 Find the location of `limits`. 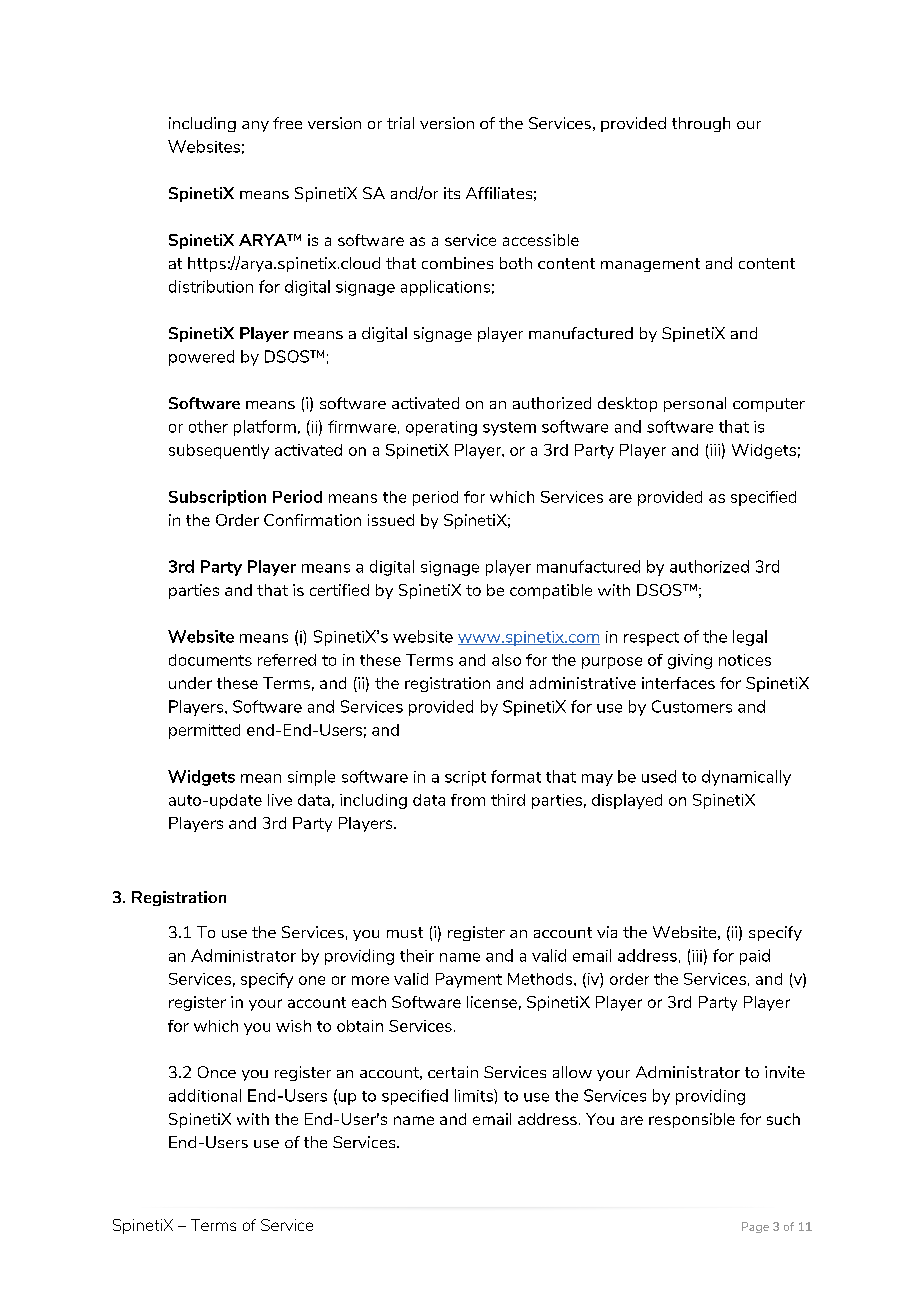

limits is located at coordinates (475, 1095).
